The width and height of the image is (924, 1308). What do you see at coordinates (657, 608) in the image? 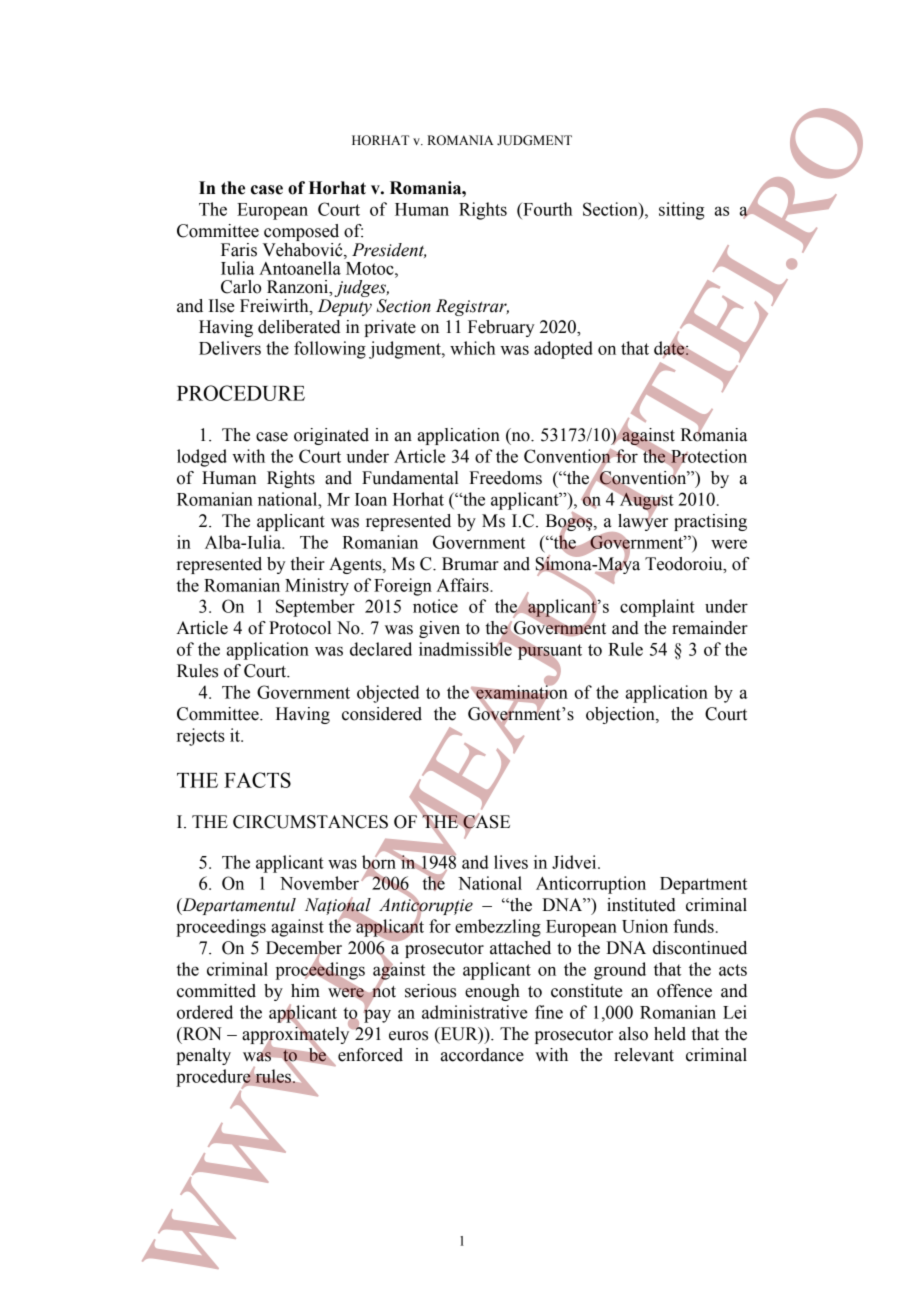
I see `complaint` at bounding box center [657, 608].
